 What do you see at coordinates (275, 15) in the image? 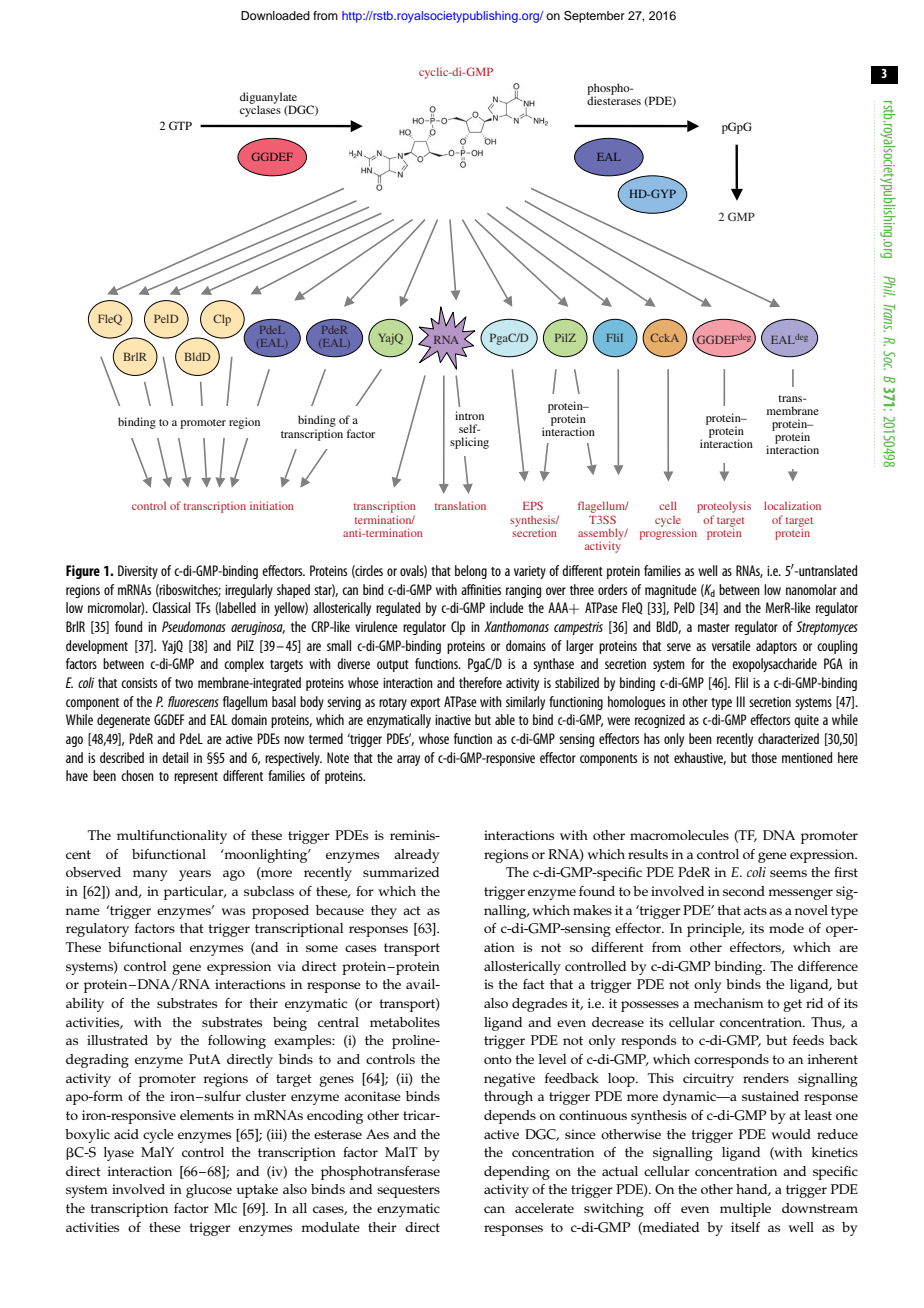
I see `Downloaded` at bounding box center [275, 15].
